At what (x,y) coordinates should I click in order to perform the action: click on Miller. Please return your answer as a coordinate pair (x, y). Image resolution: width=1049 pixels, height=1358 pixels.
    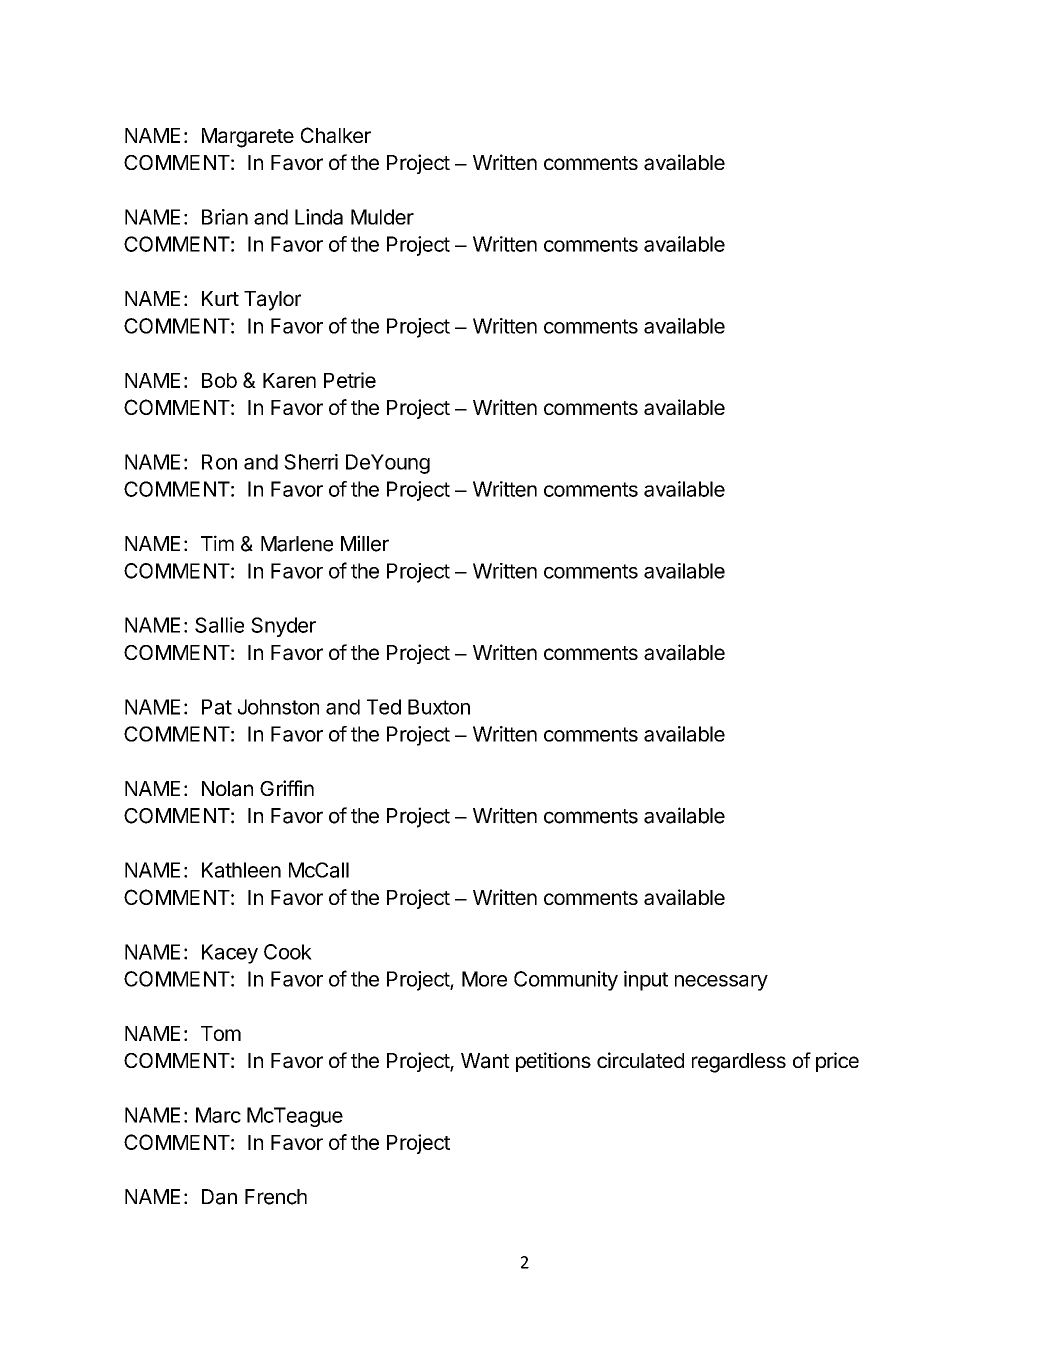
    Looking at the image, I should click on (365, 543).
